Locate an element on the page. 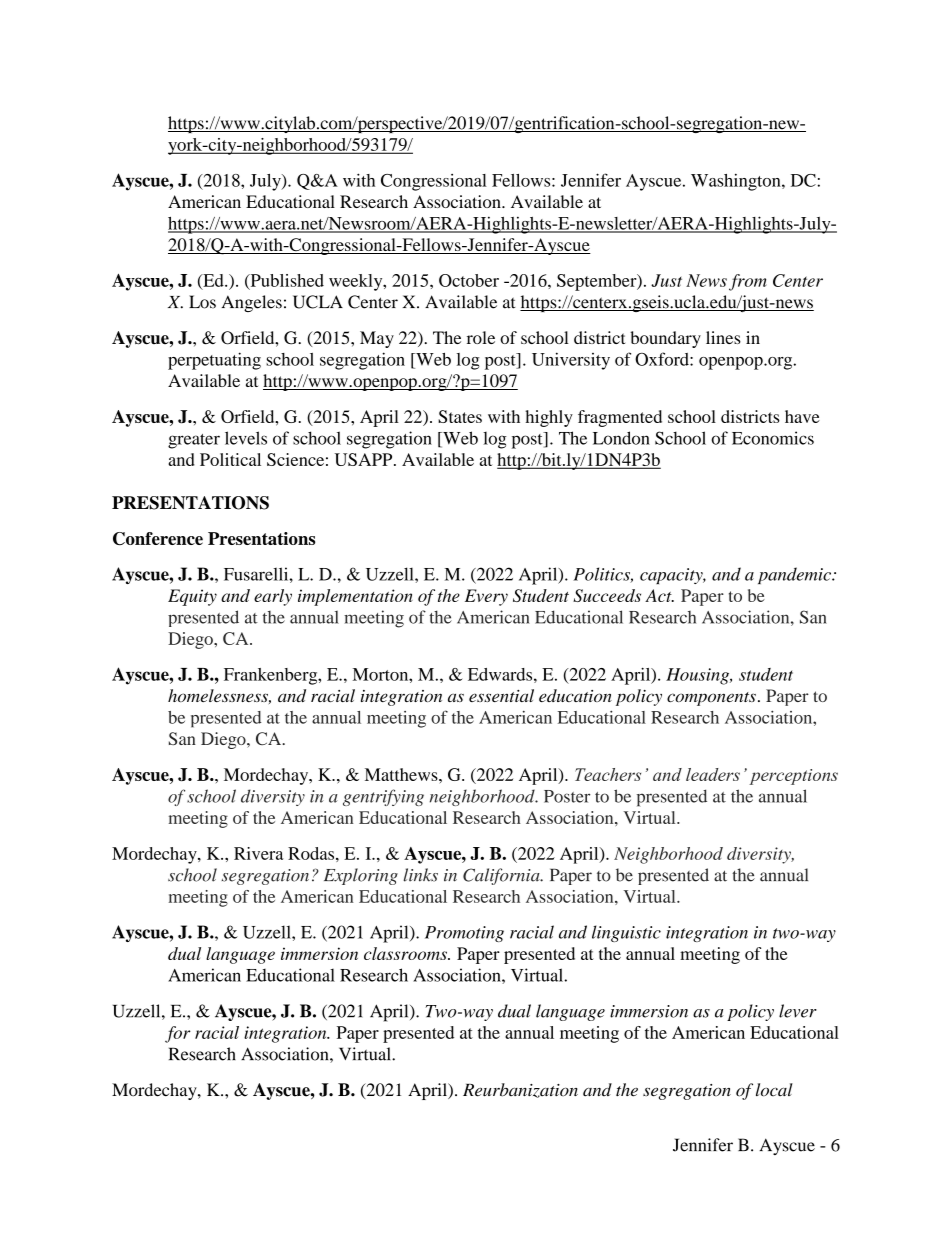 This document has width=952, height=1233. components is located at coordinates (711, 699).
